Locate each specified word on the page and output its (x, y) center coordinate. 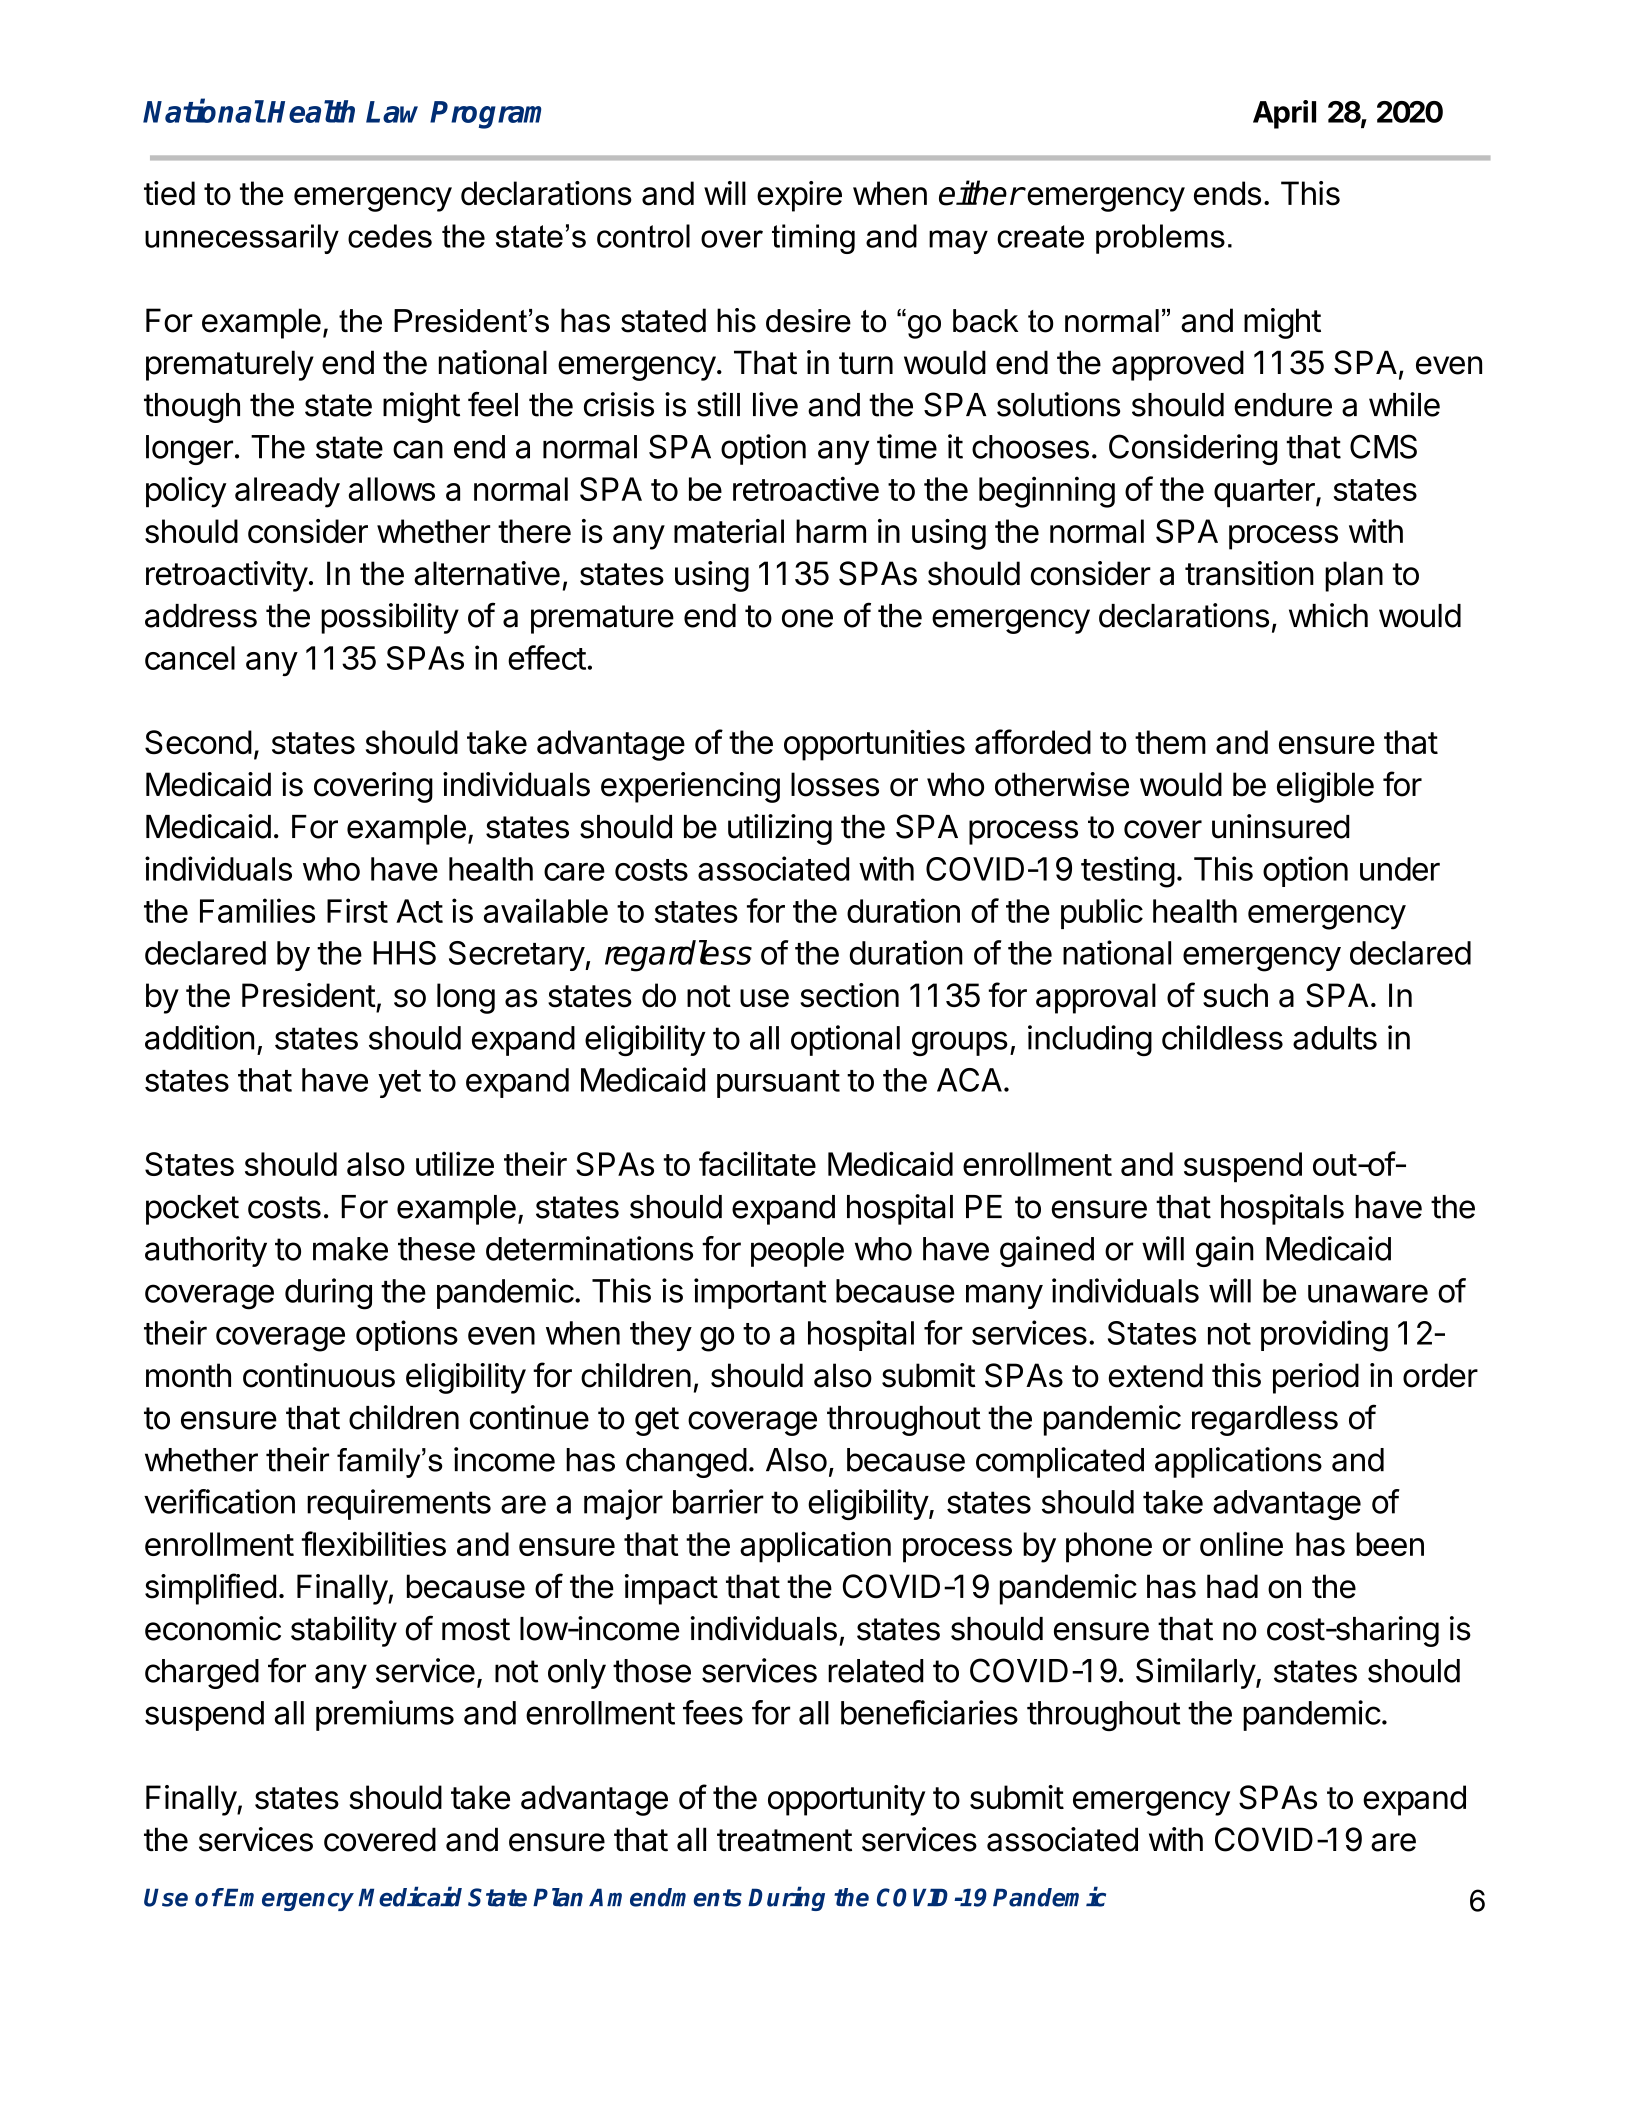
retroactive (806, 488)
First (357, 910)
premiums (385, 1715)
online (1241, 1544)
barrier (718, 1501)
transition (1249, 573)
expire (799, 196)
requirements (399, 1504)
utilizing (780, 829)
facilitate (757, 1163)
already (287, 492)
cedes (390, 236)
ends (1227, 193)
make (350, 1249)
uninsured (1281, 826)
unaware (1368, 1293)
